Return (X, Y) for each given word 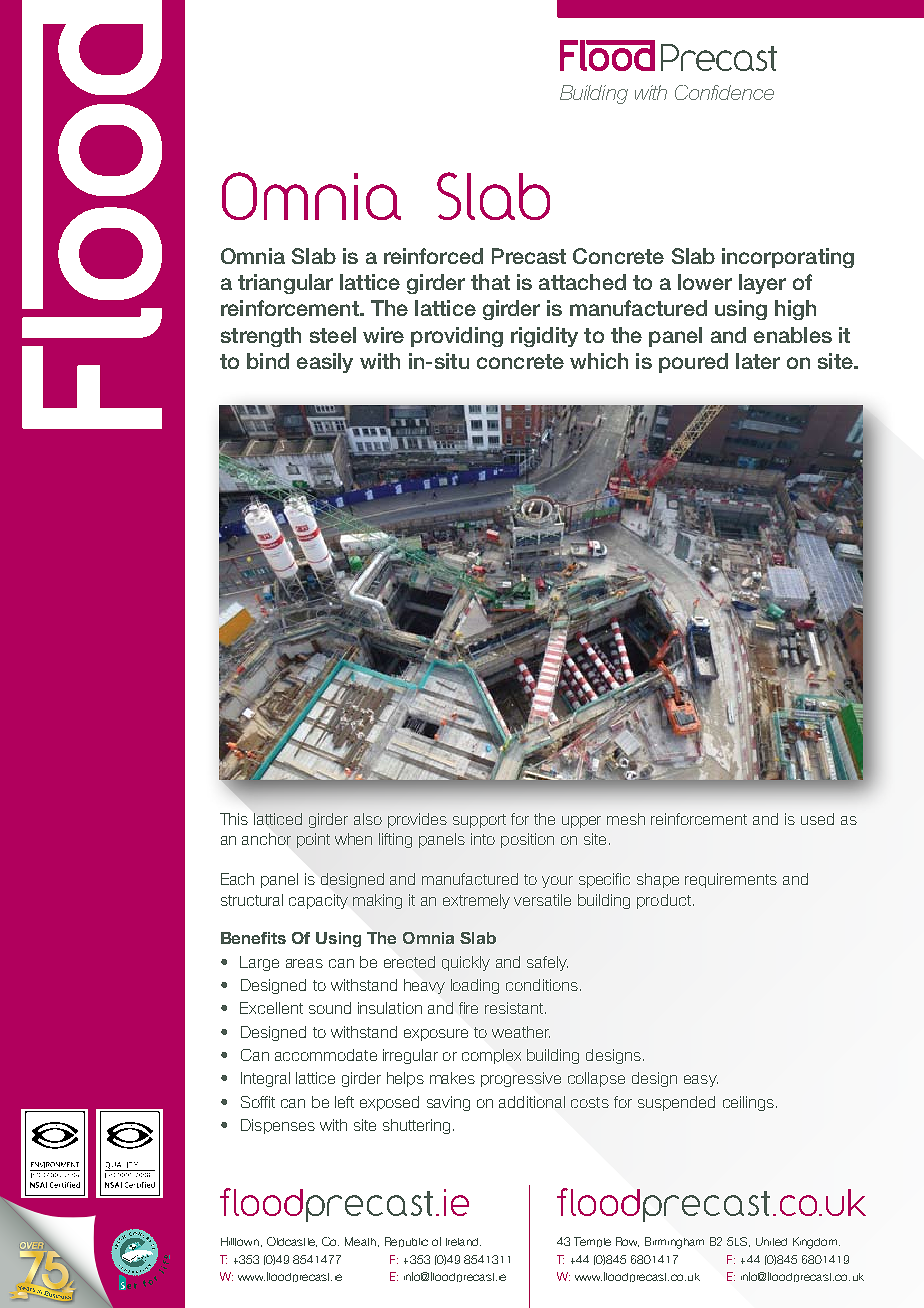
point (313, 840)
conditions (542, 985)
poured (693, 363)
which (599, 361)
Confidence (724, 92)
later (758, 361)
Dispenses (278, 1126)
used (817, 819)
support (479, 821)
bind (268, 361)
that (490, 282)
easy (701, 1081)
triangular (285, 284)
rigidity (544, 337)
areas (304, 963)
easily (325, 363)
